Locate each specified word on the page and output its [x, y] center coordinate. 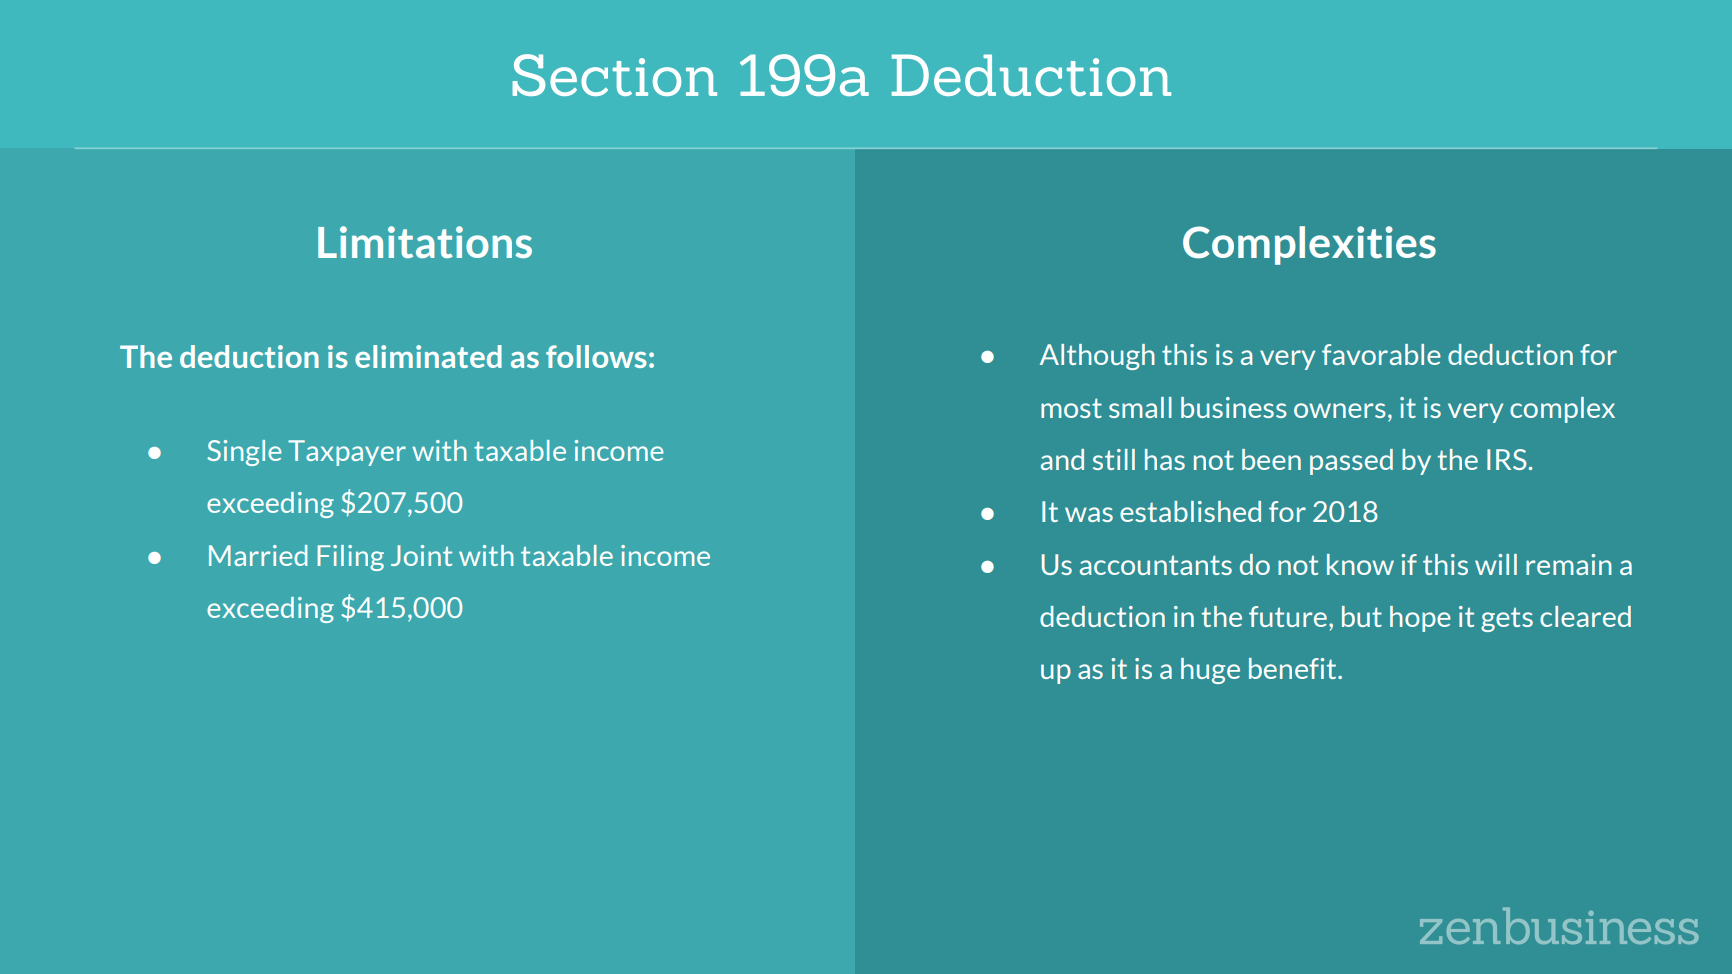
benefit [1294, 668]
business [1234, 407]
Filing [350, 558]
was [1089, 514]
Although [1097, 357]
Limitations [425, 242]
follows [596, 356]
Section [614, 75]
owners [1340, 410]
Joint [421, 555]
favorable [1381, 354]
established [1190, 511]
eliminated [428, 356]
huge [1210, 671]
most [1071, 408]
